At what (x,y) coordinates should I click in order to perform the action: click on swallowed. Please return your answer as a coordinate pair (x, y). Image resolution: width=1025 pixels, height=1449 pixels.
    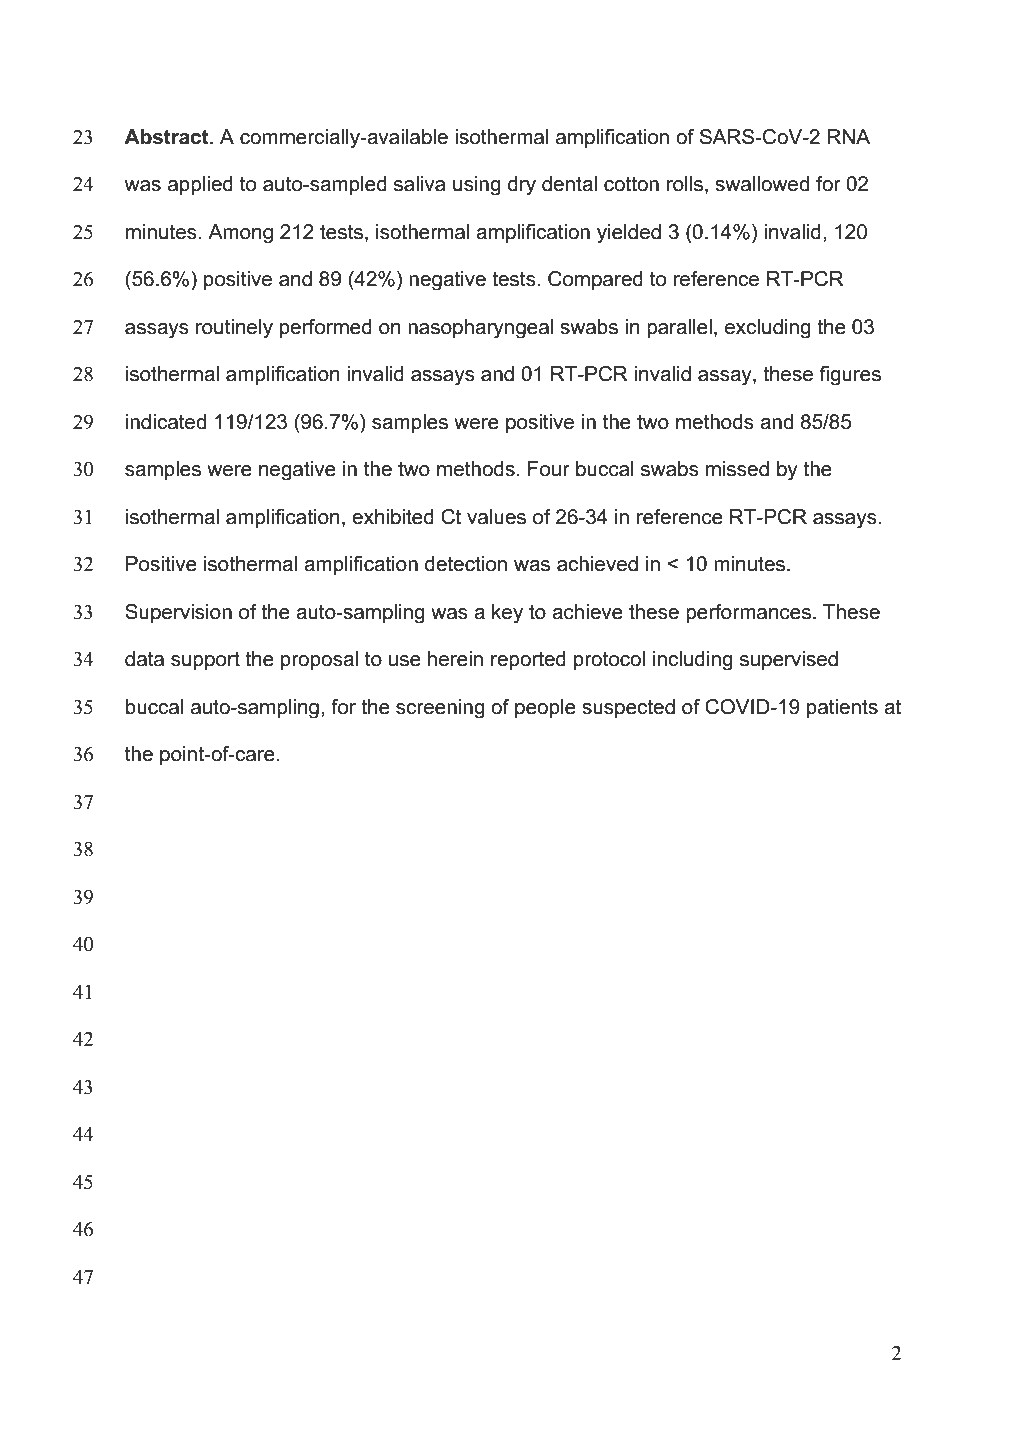
    Looking at the image, I should click on (762, 184).
